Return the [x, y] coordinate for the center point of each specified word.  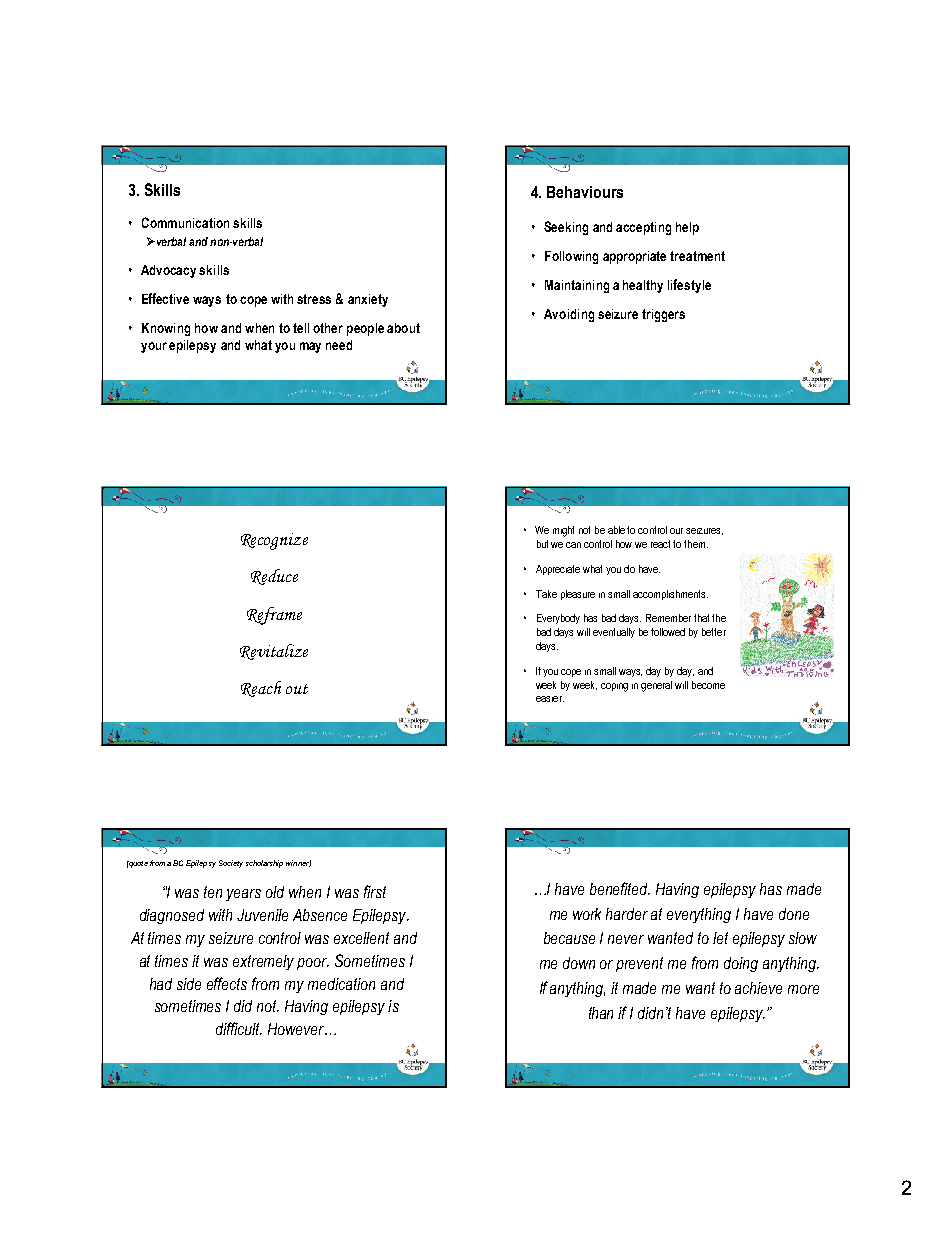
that [701, 618]
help [687, 228]
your [154, 347]
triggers [663, 315]
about [403, 328]
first [375, 891]
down [579, 963]
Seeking [566, 228]
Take [546, 594]
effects [227, 983]
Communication [185, 222]
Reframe [274, 616]
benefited [620, 888]
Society [231, 864]
